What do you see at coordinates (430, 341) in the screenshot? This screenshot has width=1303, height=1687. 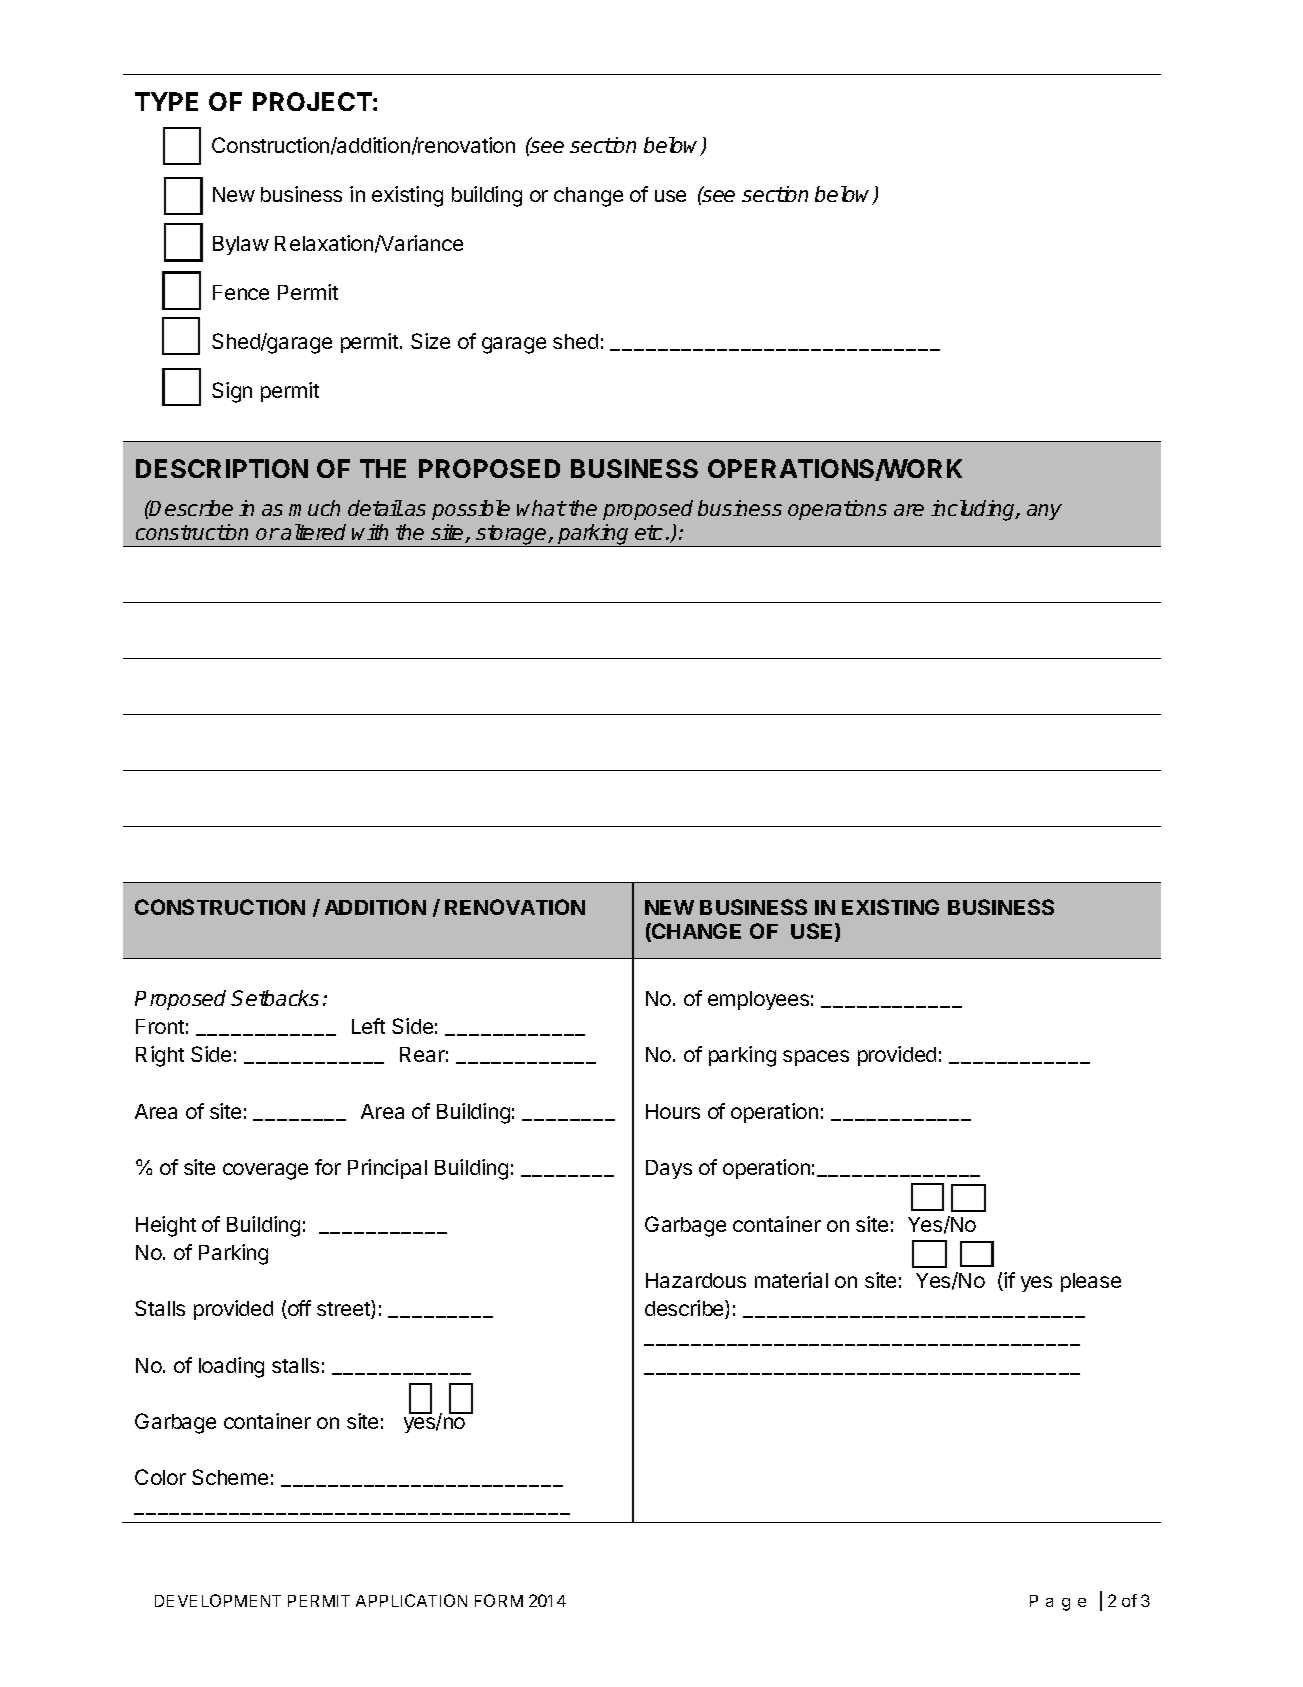 I see `Size` at bounding box center [430, 341].
